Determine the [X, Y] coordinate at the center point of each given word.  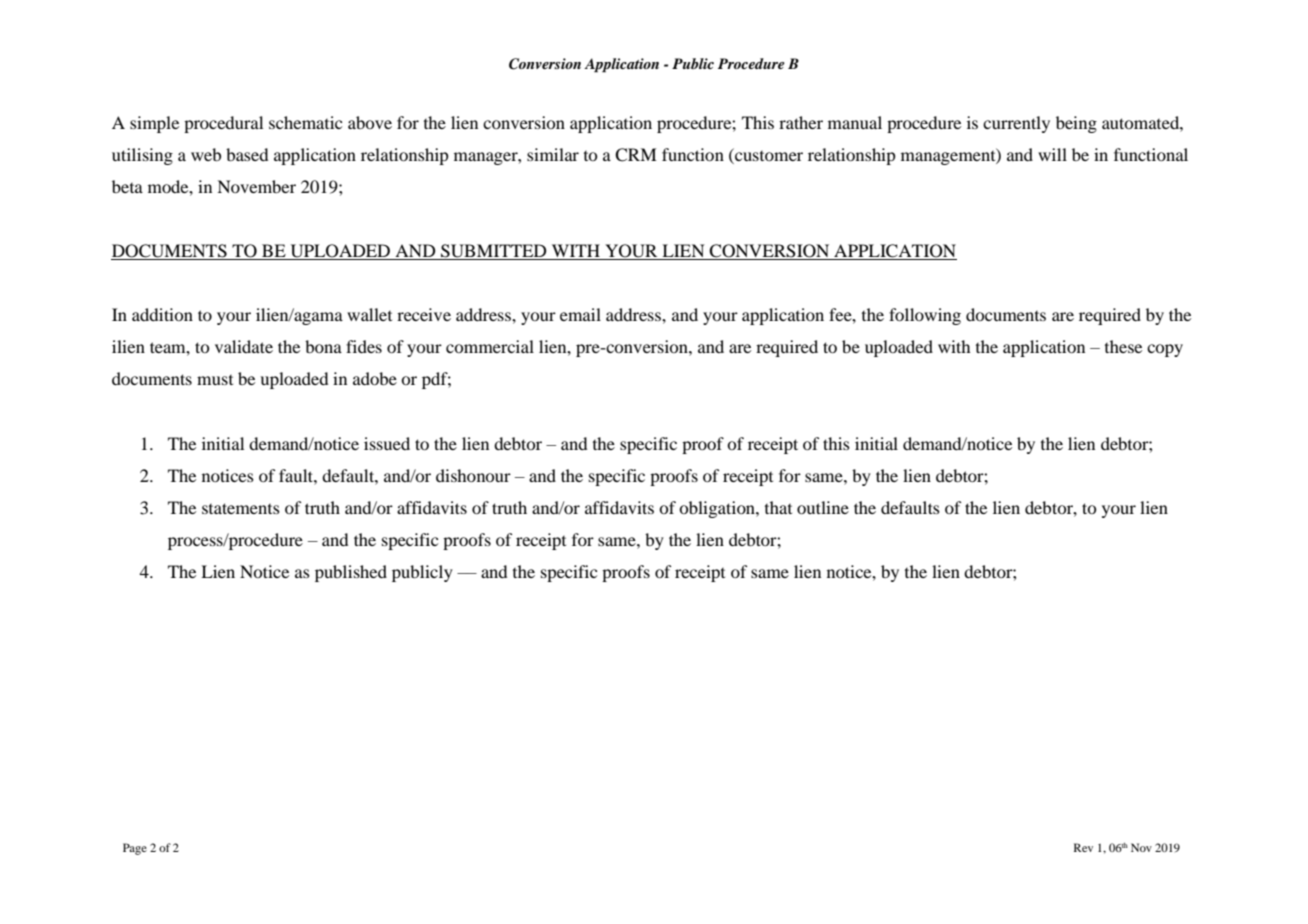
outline [823, 507]
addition [162, 314]
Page [135, 849]
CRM [636, 155]
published [351, 573]
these [1123, 346]
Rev [1083, 847]
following [925, 316]
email [580, 314]
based [247, 154]
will [1052, 154]
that [778, 507]
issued [387, 443]
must [215, 380]
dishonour [473, 475]
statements [241, 508]
